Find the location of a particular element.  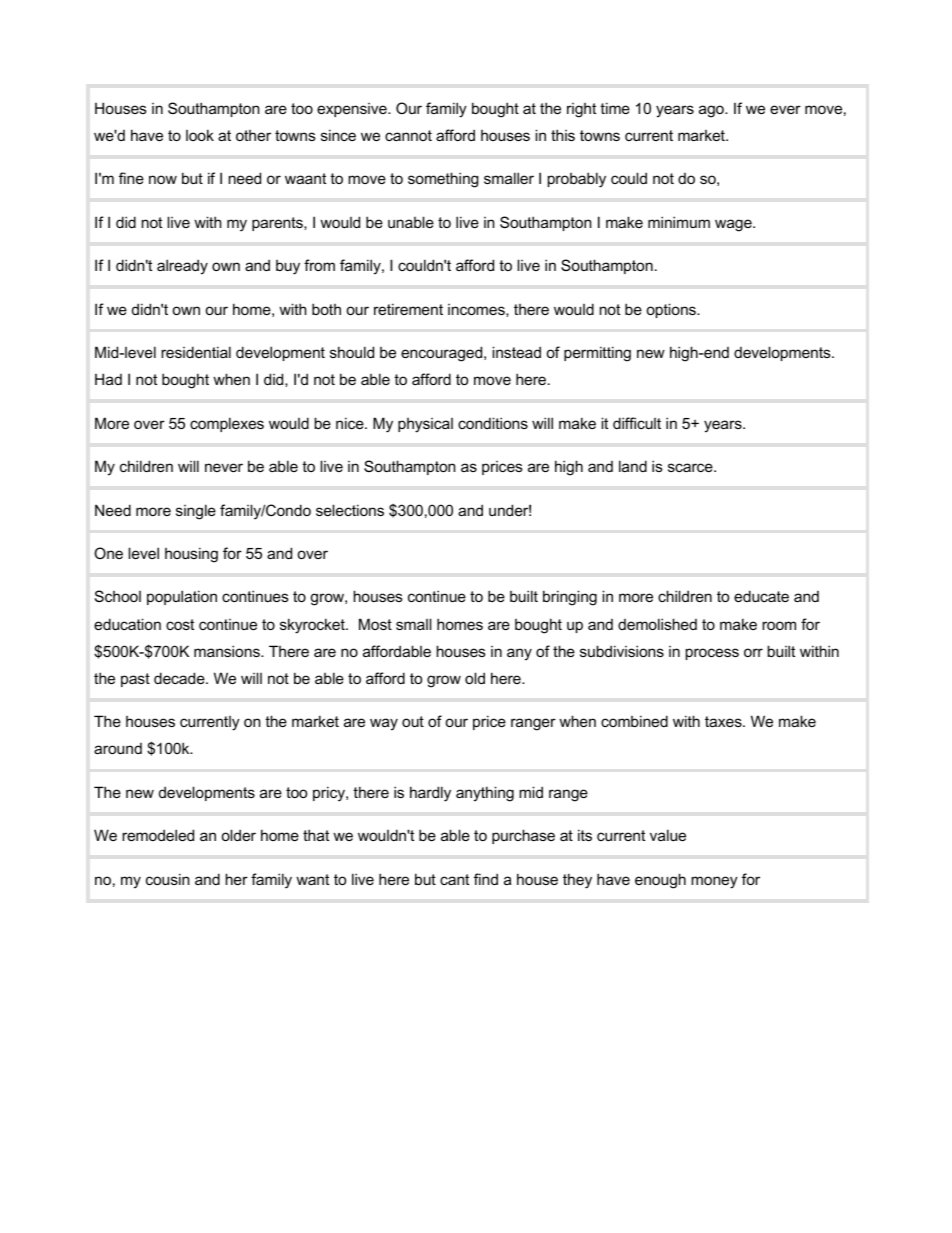

cousin is located at coordinates (167, 879).
